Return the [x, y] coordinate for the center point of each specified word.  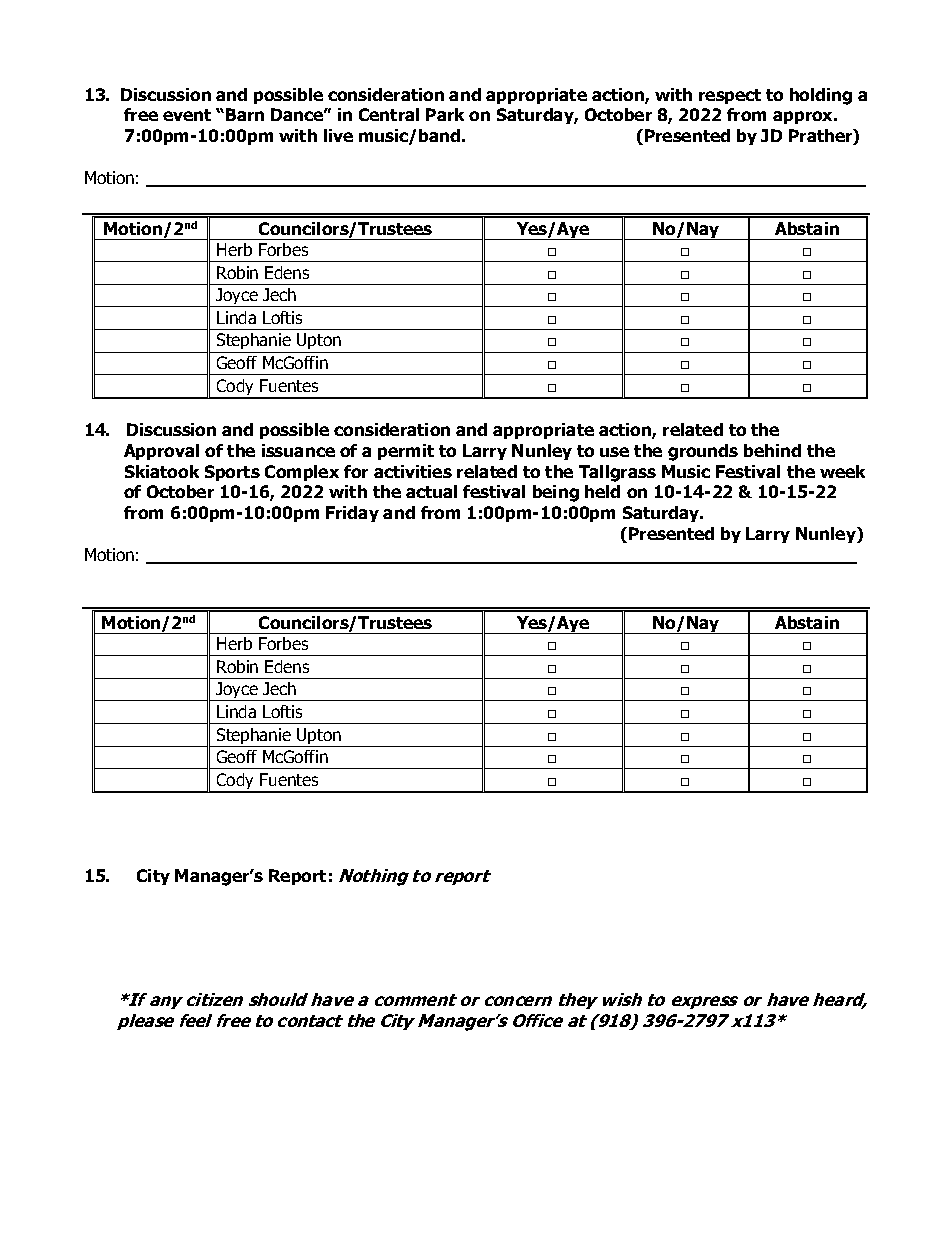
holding [821, 96]
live [338, 135]
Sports [232, 473]
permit [406, 452]
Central [389, 114]
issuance [298, 450]
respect [730, 96]
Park [445, 114]
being [556, 493]
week [842, 471]
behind [772, 450]
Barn [245, 114]
